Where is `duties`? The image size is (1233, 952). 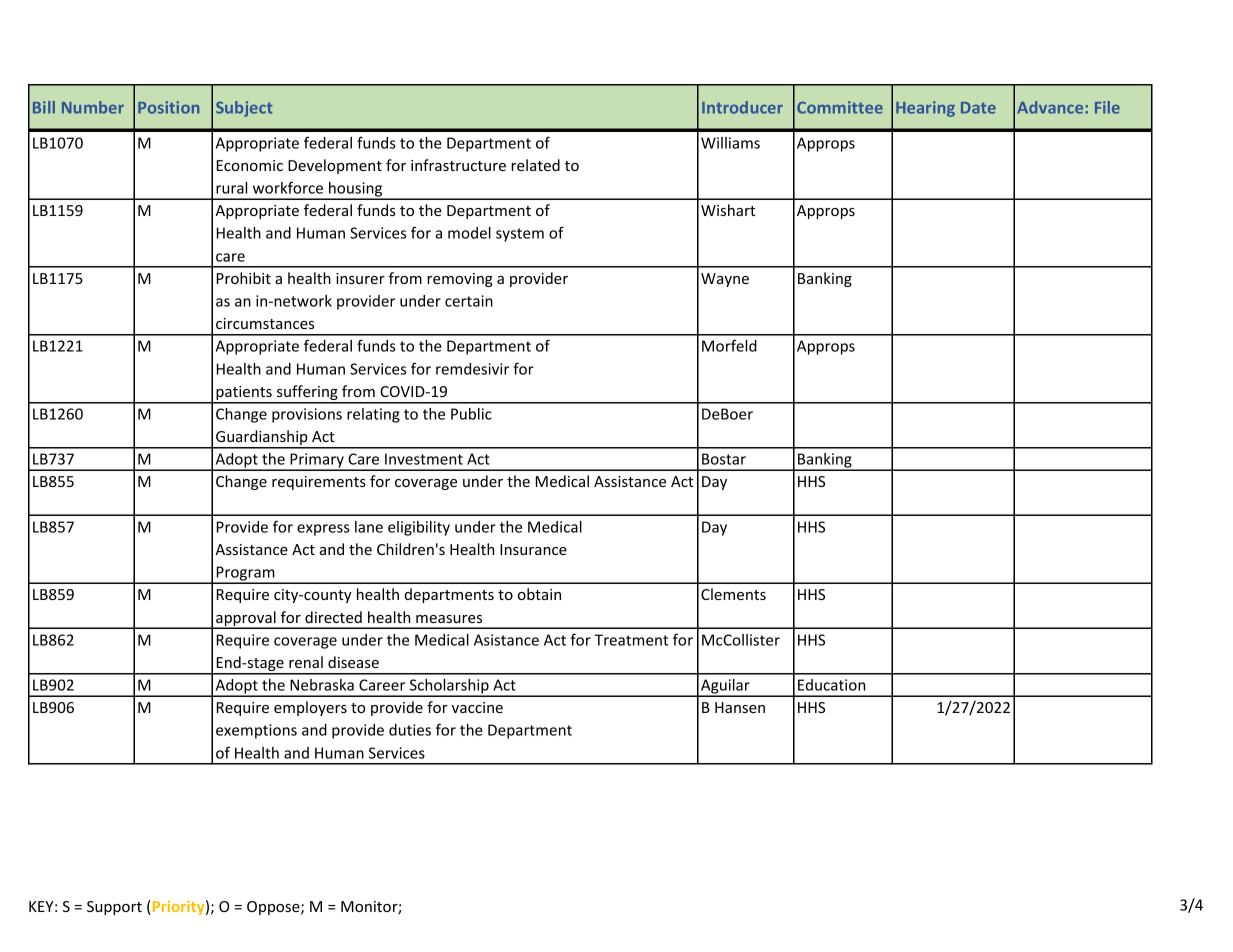
duties is located at coordinates (410, 730).
